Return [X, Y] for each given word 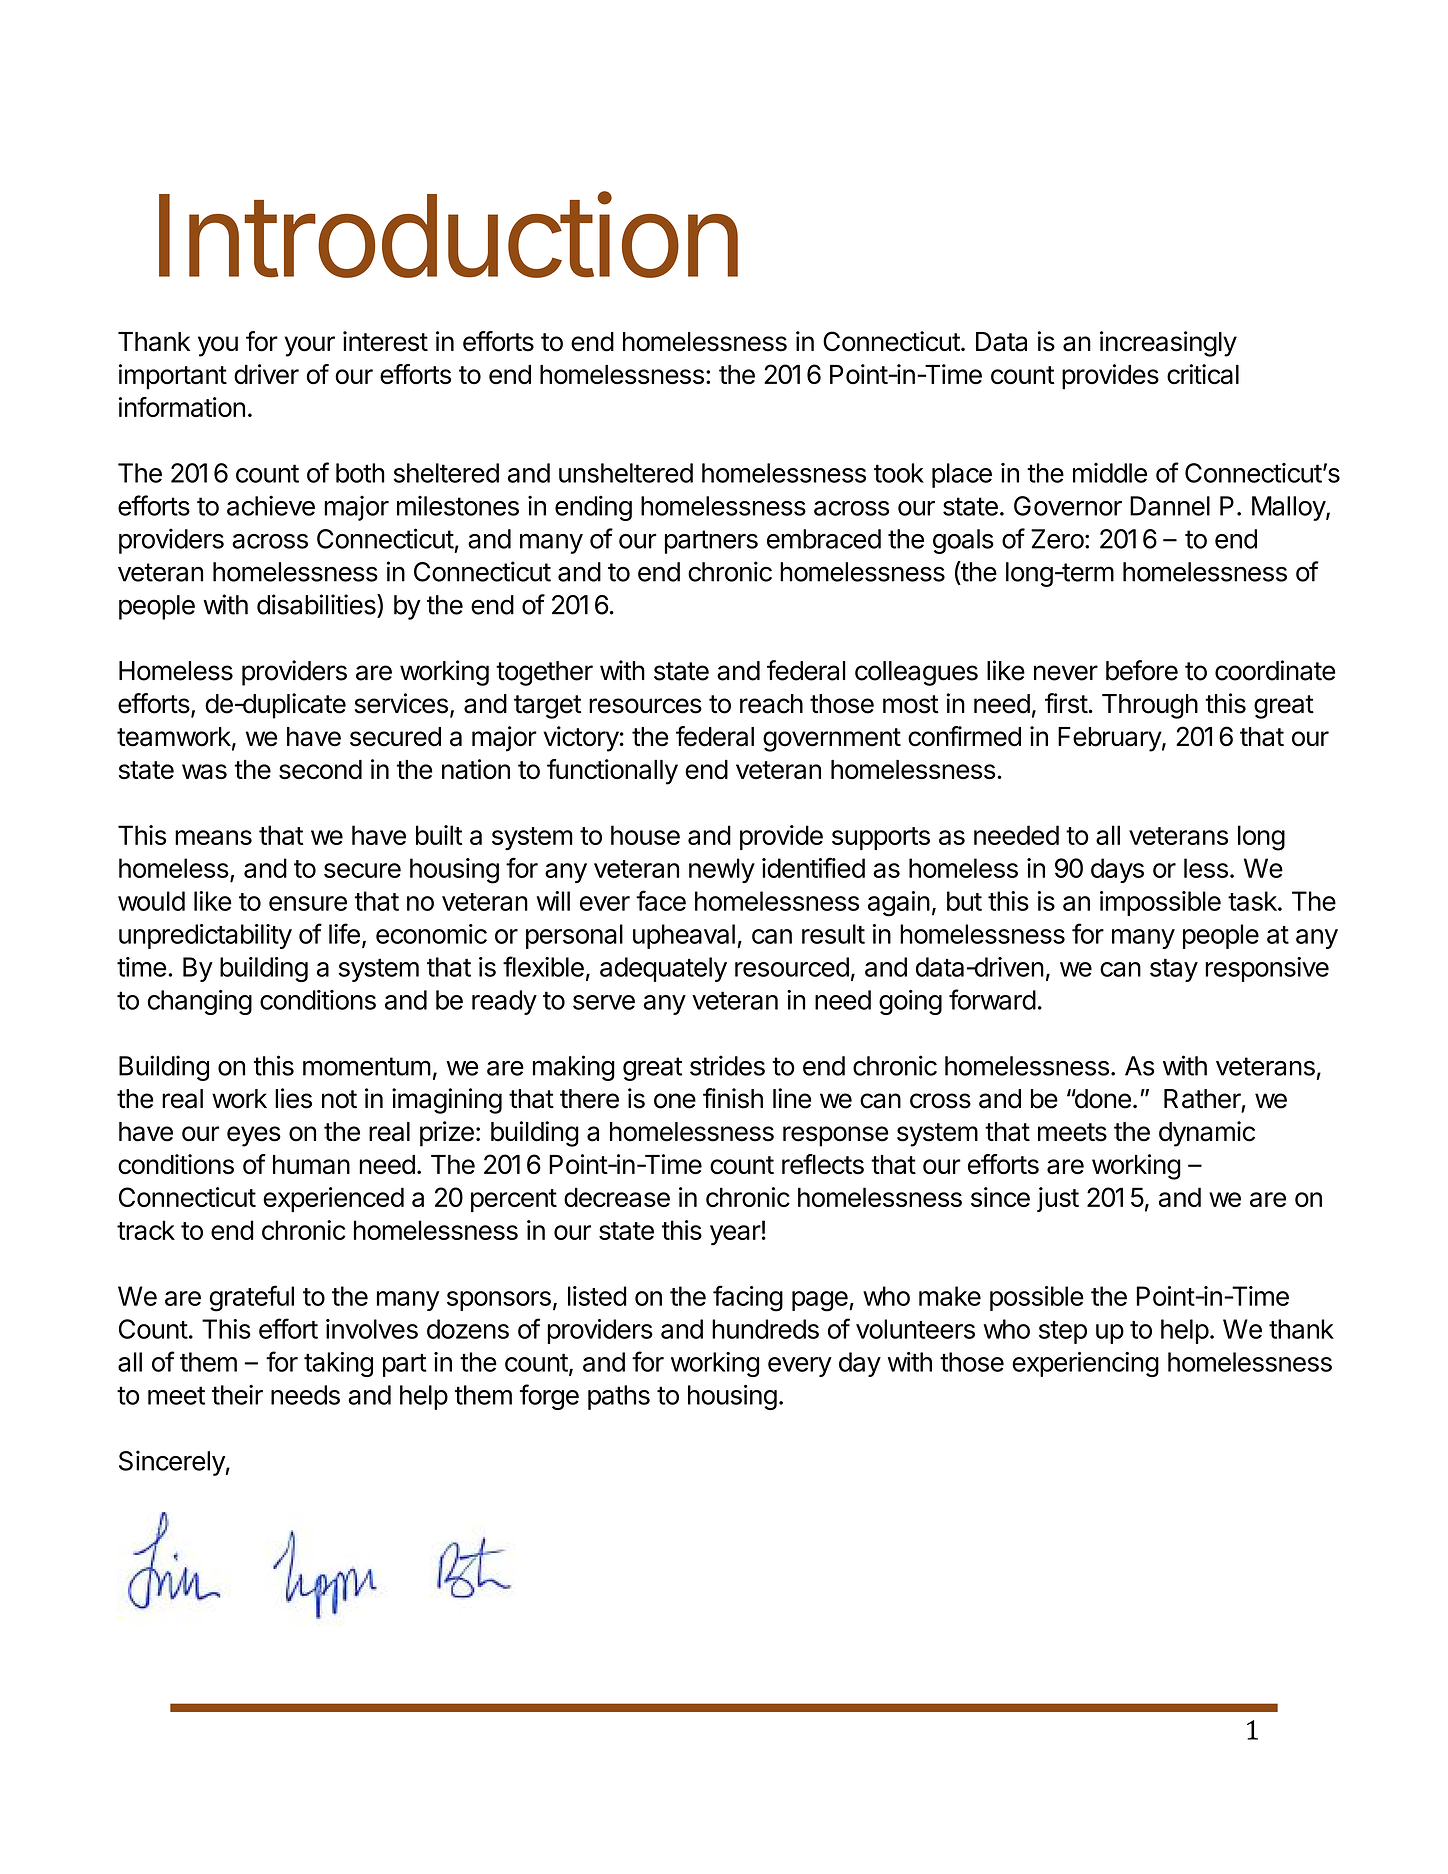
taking [338, 1364]
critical [1203, 374]
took [899, 473]
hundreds [765, 1329]
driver [266, 374]
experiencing [1085, 1364]
